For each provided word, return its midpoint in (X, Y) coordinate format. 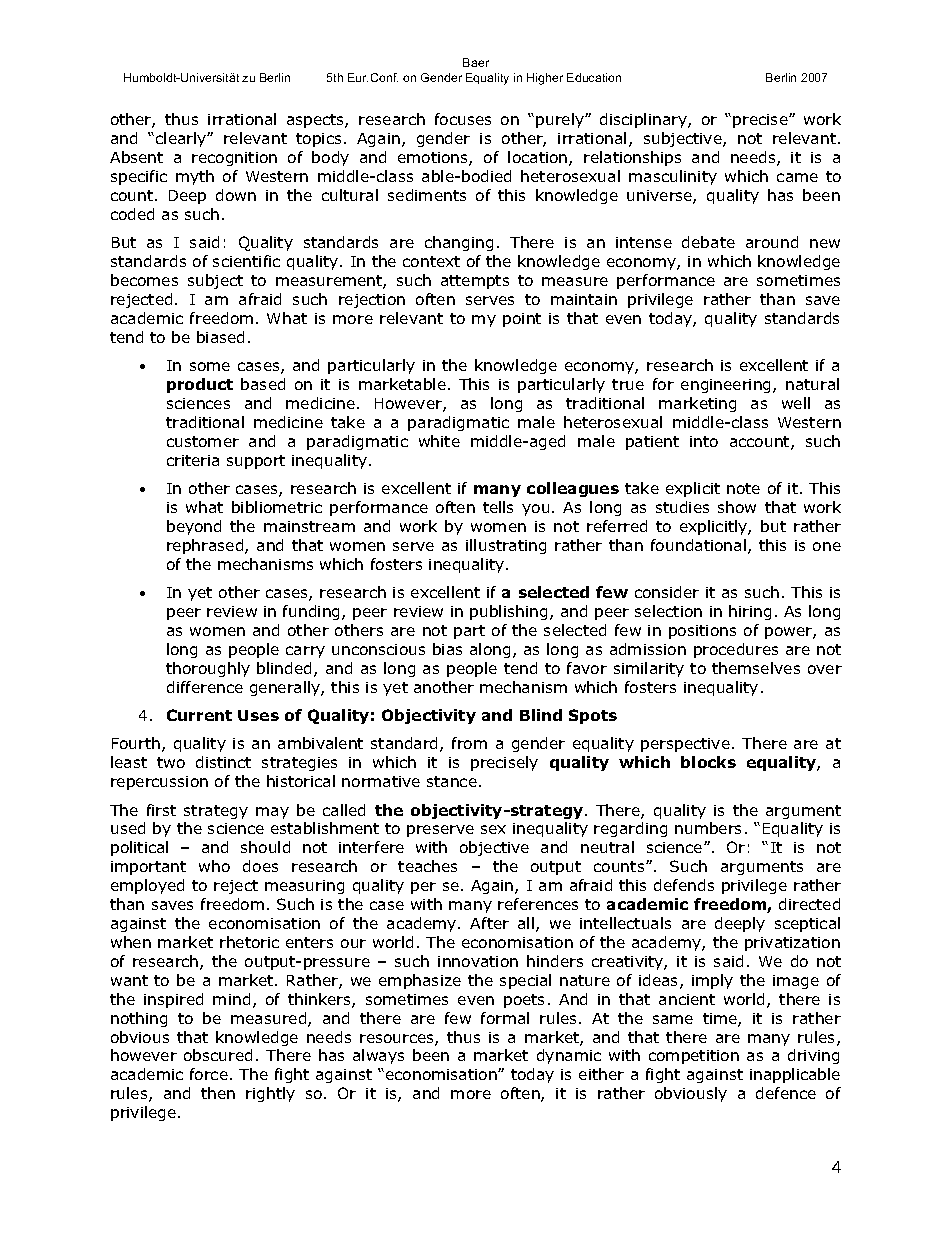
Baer (476, 62)
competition (694, 1057)
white (439, 441)
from (469, 743)
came (797, 177)
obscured (218, 1055)
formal (505, 1018)
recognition (234, 159)
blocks (708, 762)
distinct (223, 762)
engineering (727, 386)
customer (203, 441)
